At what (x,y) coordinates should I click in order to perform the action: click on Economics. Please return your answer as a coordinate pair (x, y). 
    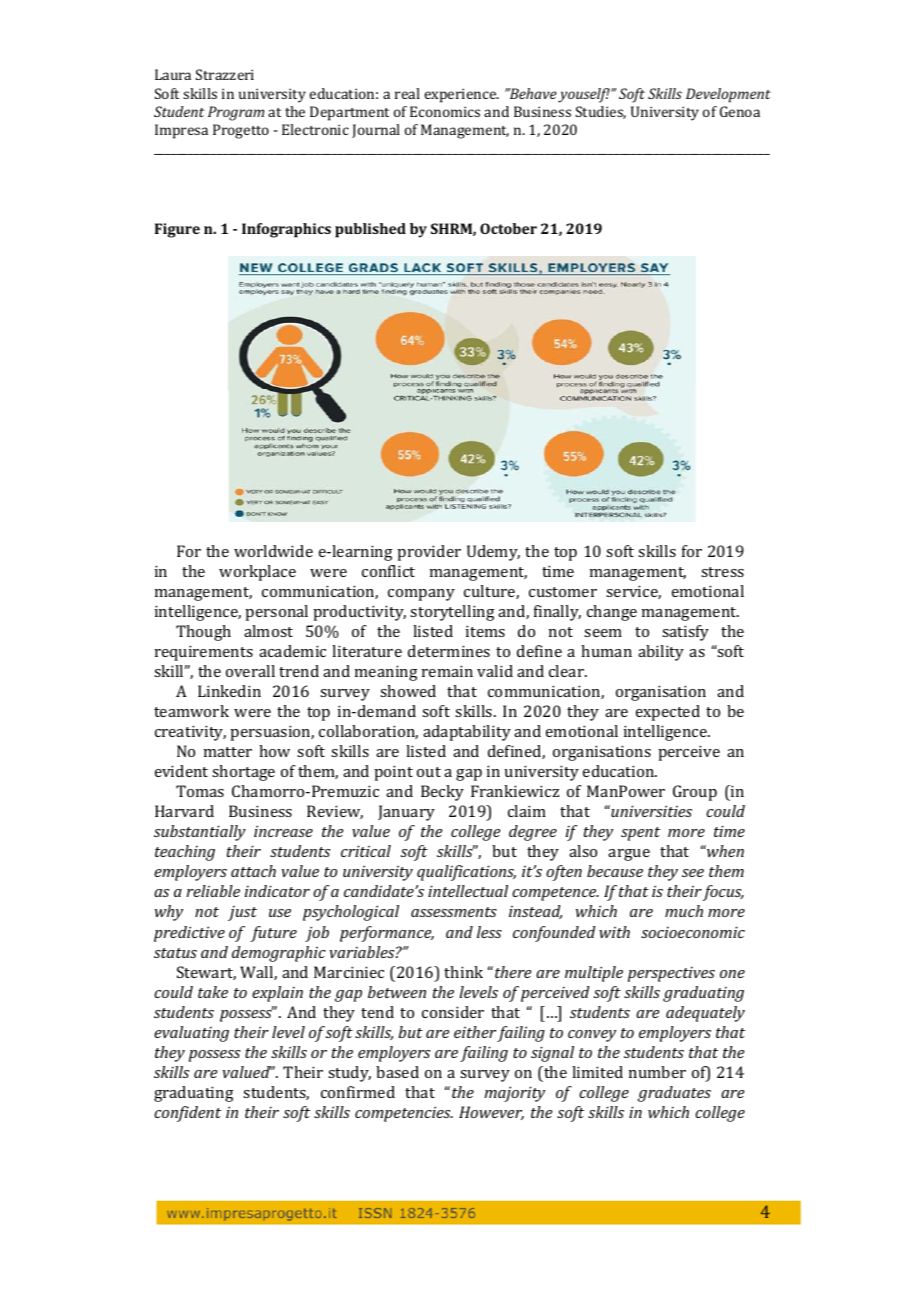
    Looking at the image, I should click on (445, 111).
